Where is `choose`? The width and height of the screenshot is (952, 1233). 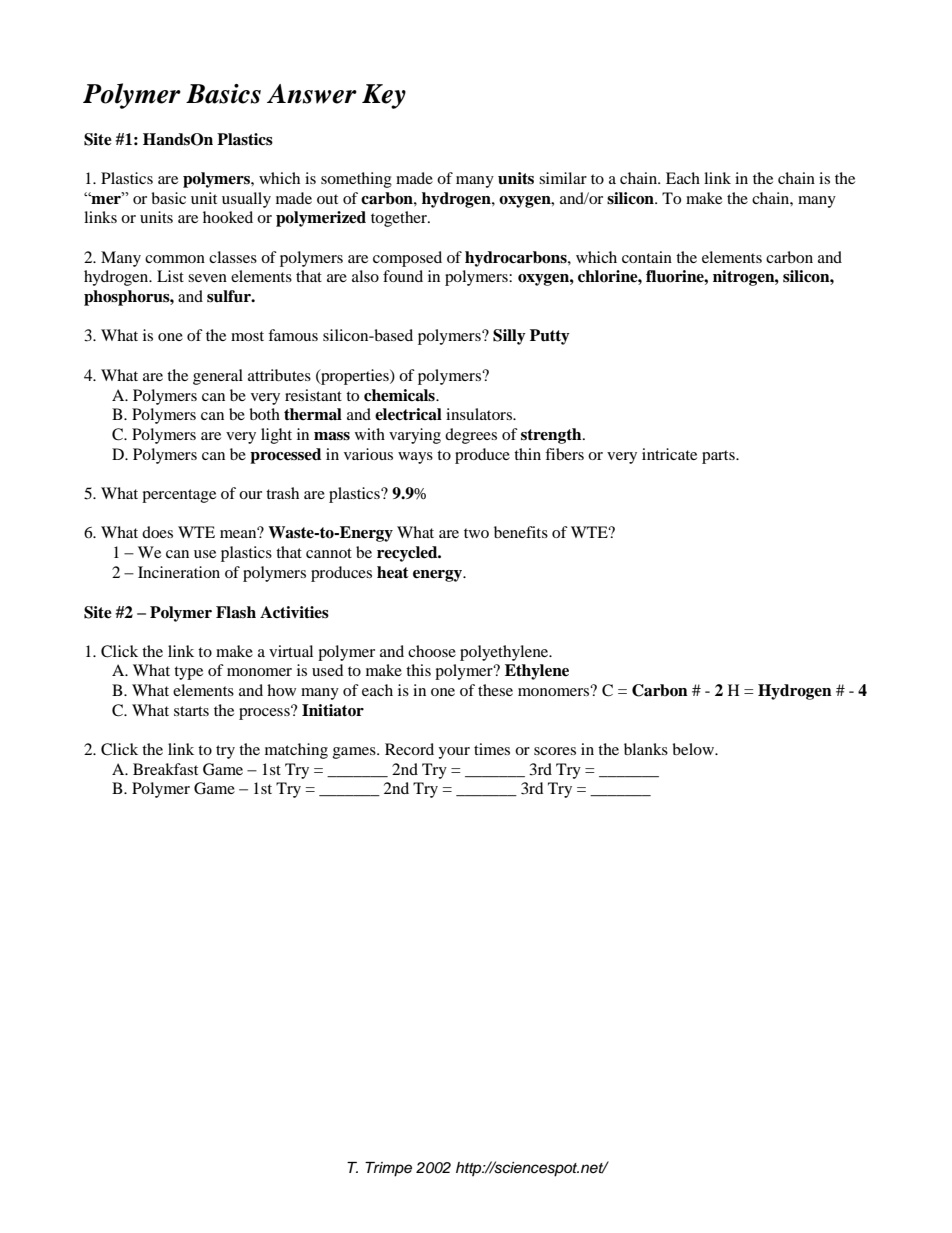
choose is located at coordinates (432, 651).
